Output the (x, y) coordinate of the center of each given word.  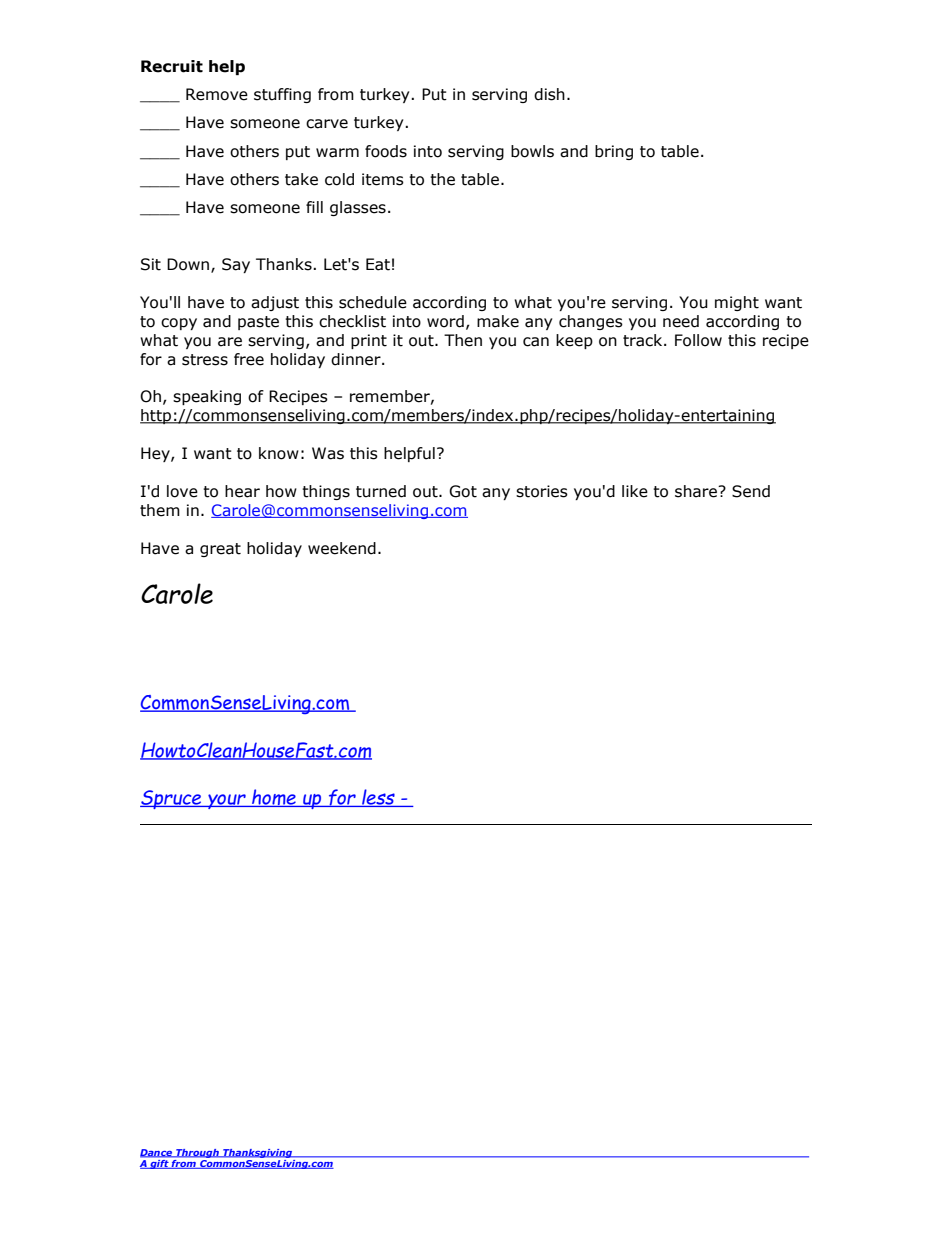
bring (614, 152)
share (697, 491)
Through (197, 1153)
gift (159, 1164)
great (220, 550)
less (378, 798)
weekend (342, 548)
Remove (217, 94)
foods (386, 151)
